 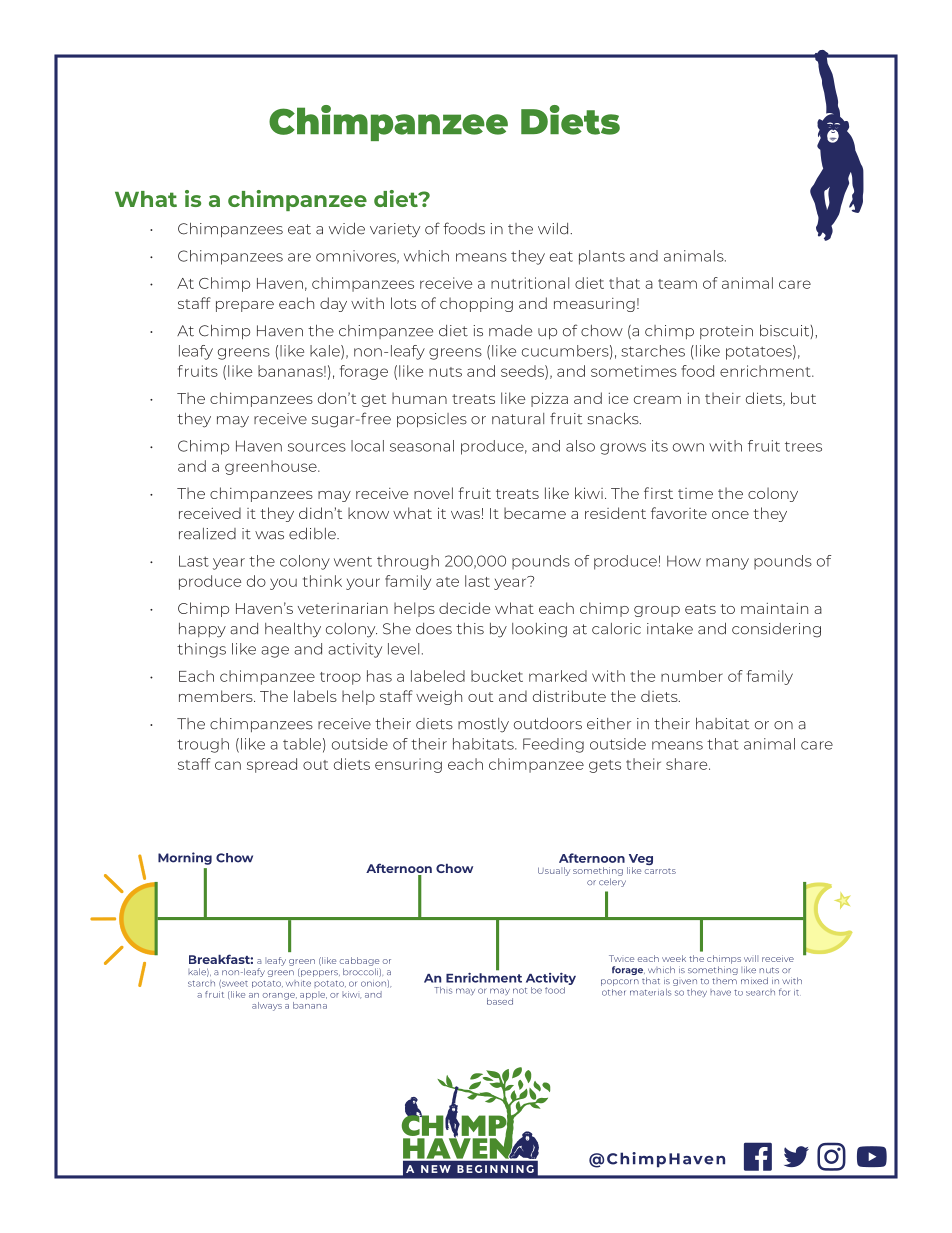 I want to click on nutritional, so click(x=530, y=283).
